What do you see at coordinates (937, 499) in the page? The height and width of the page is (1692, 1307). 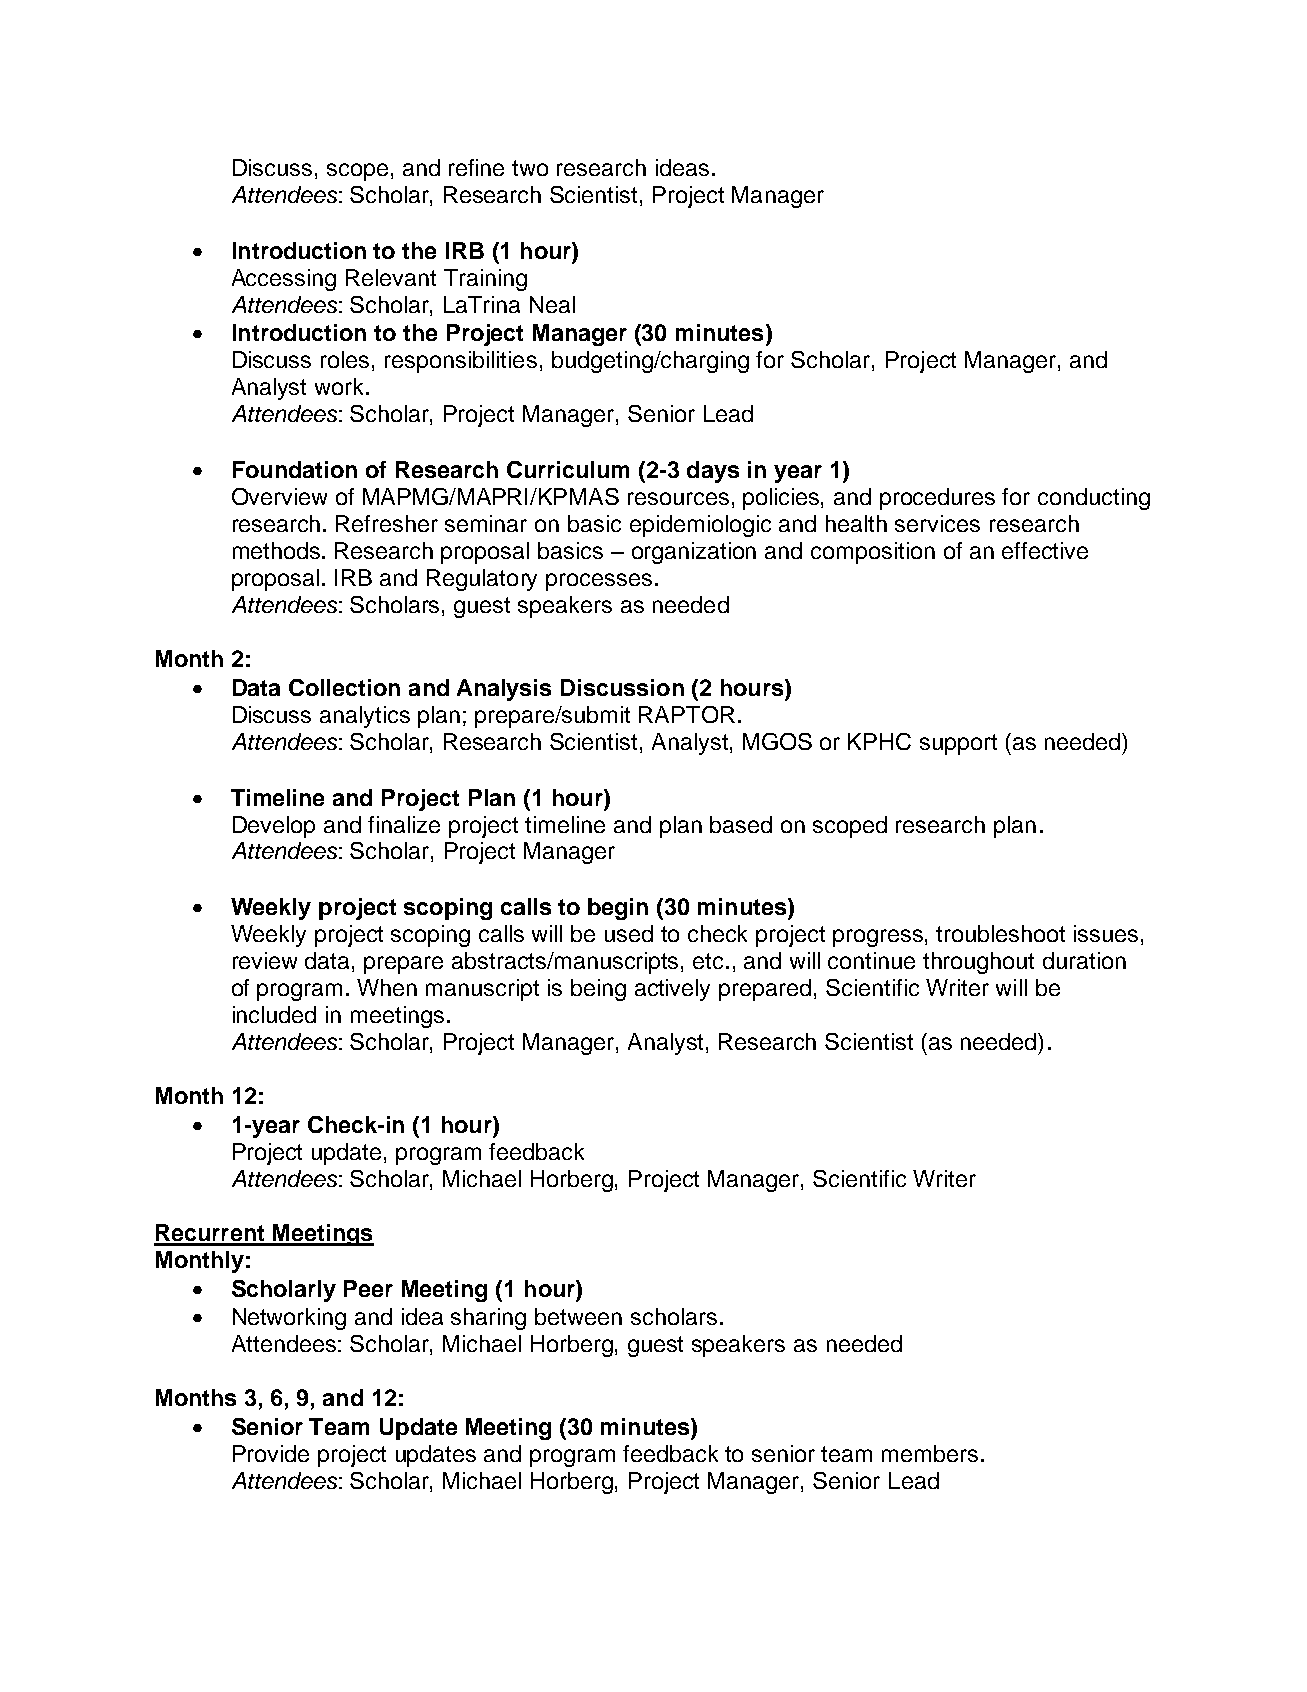 I see `procedures` at bounding box center [937, 499].
